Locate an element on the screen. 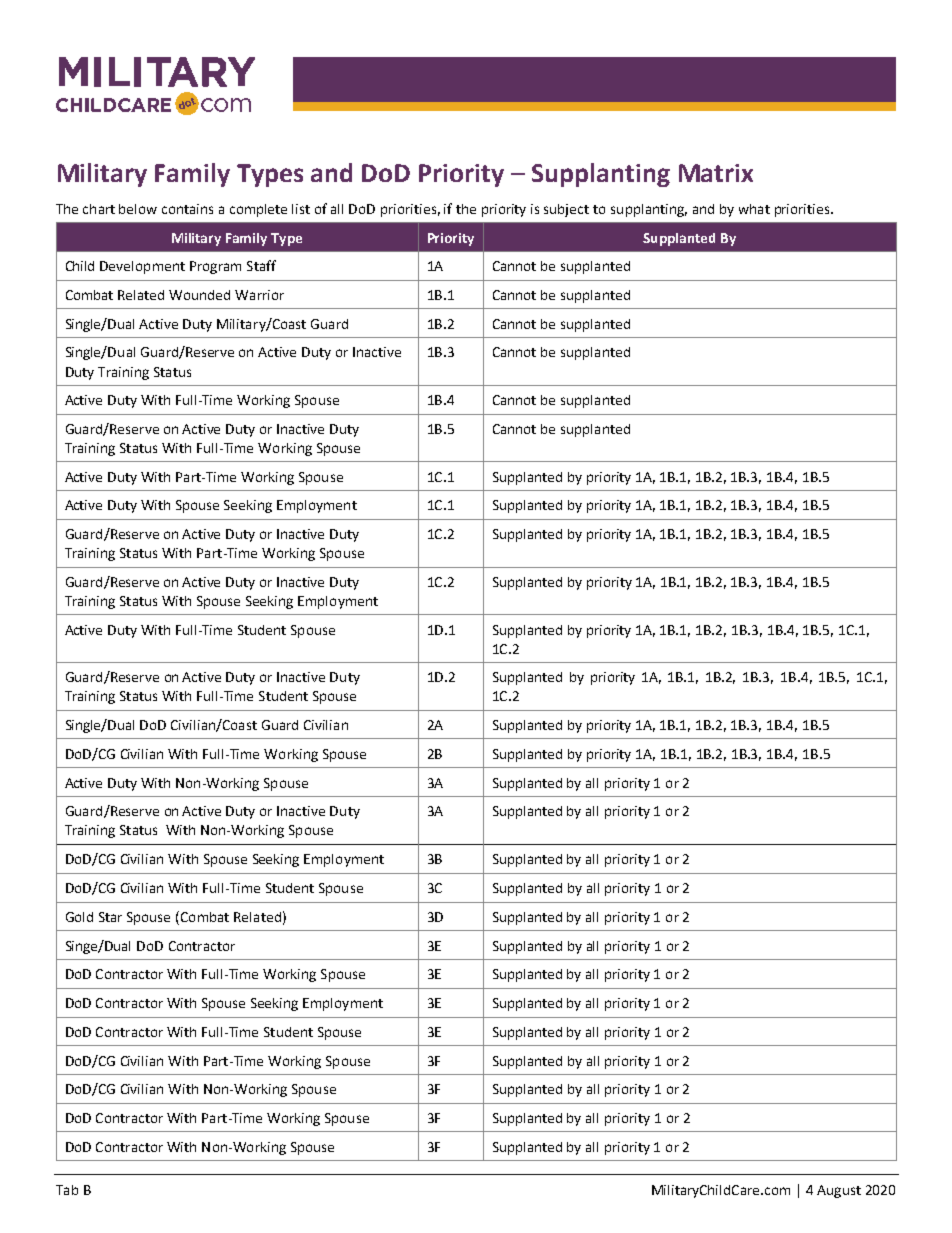 The height and width of the screenshot is (1233, 952). August is located at coordinates (839, 1191).
